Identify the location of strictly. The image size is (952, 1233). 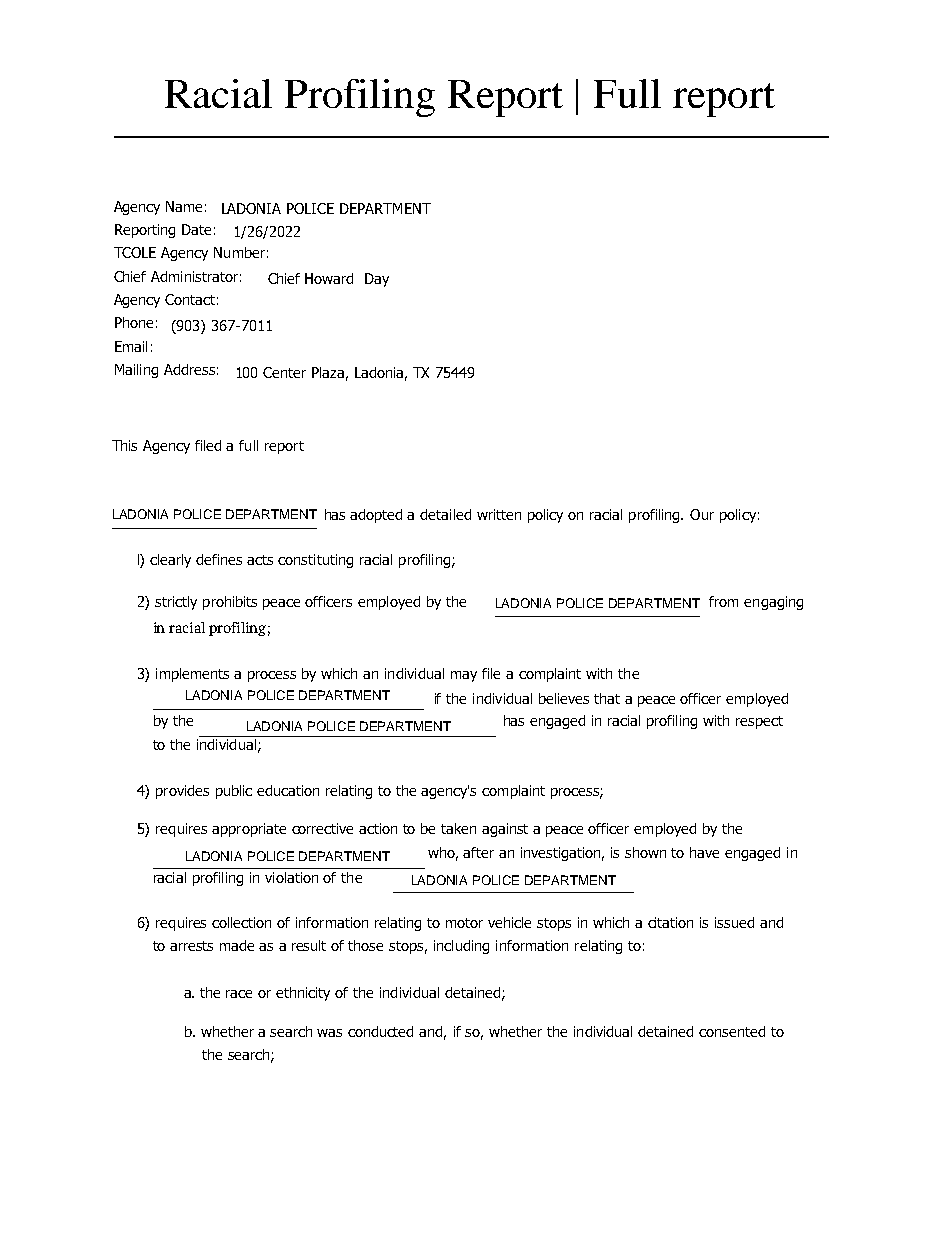
(176, 603).
